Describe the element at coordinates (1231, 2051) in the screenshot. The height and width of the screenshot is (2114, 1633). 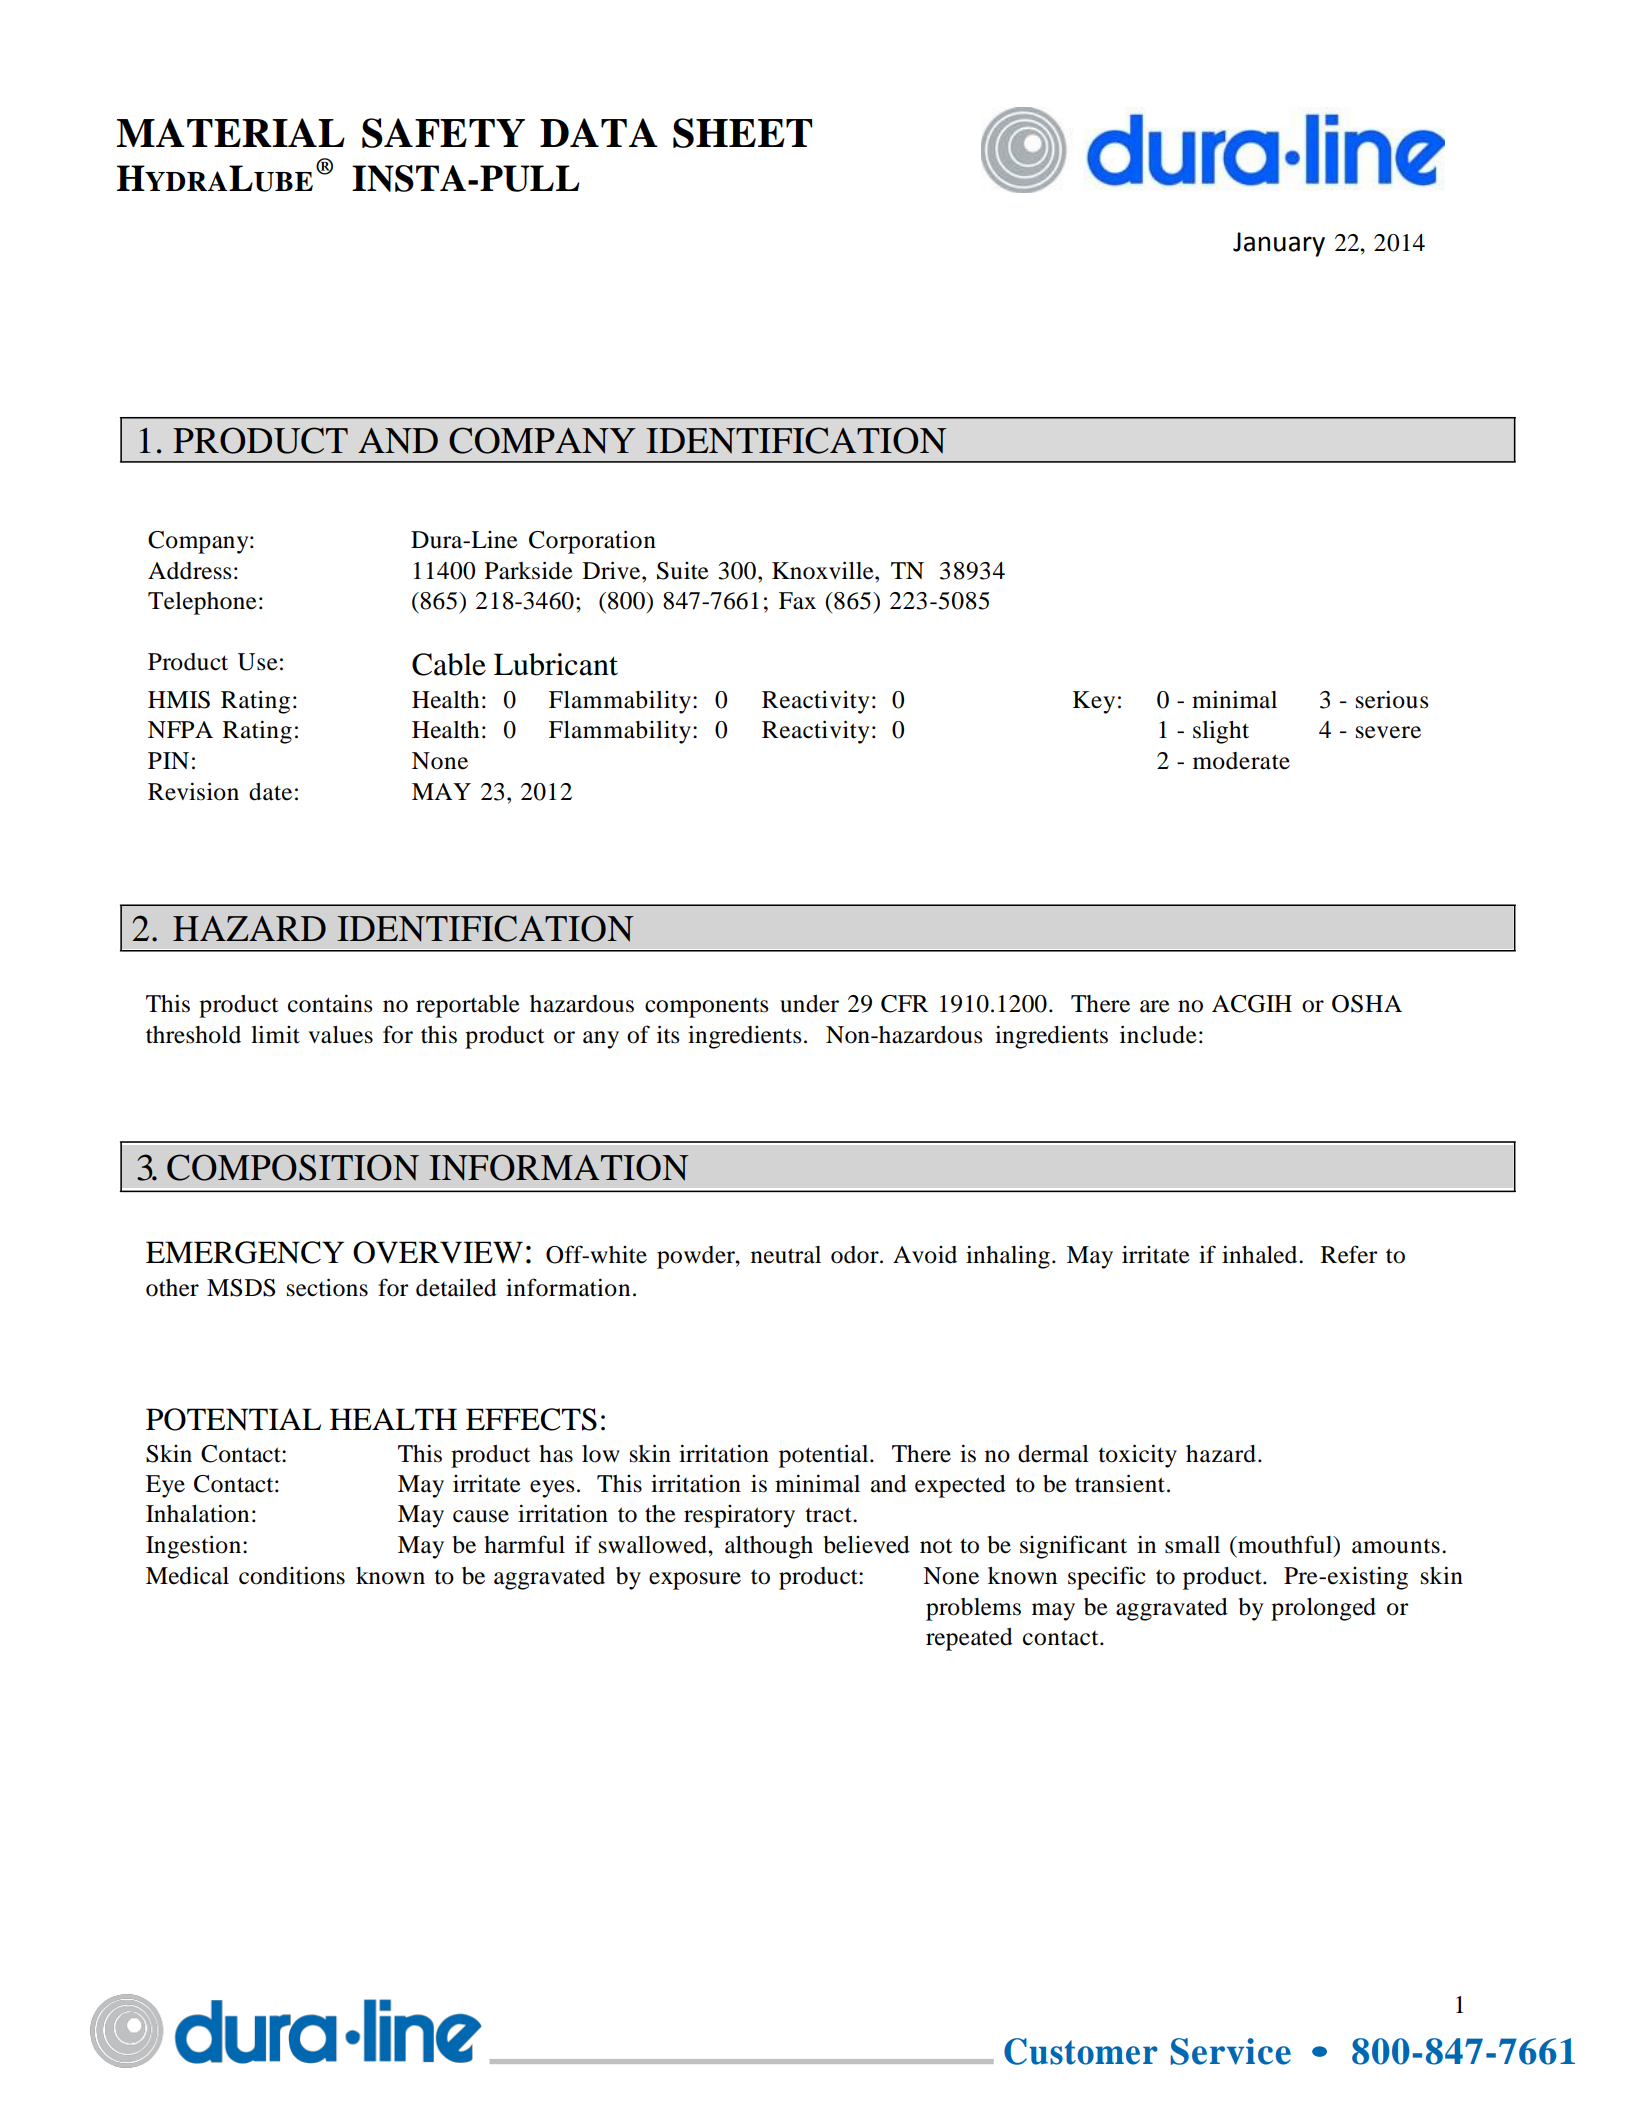
I see `Service` at that location.
